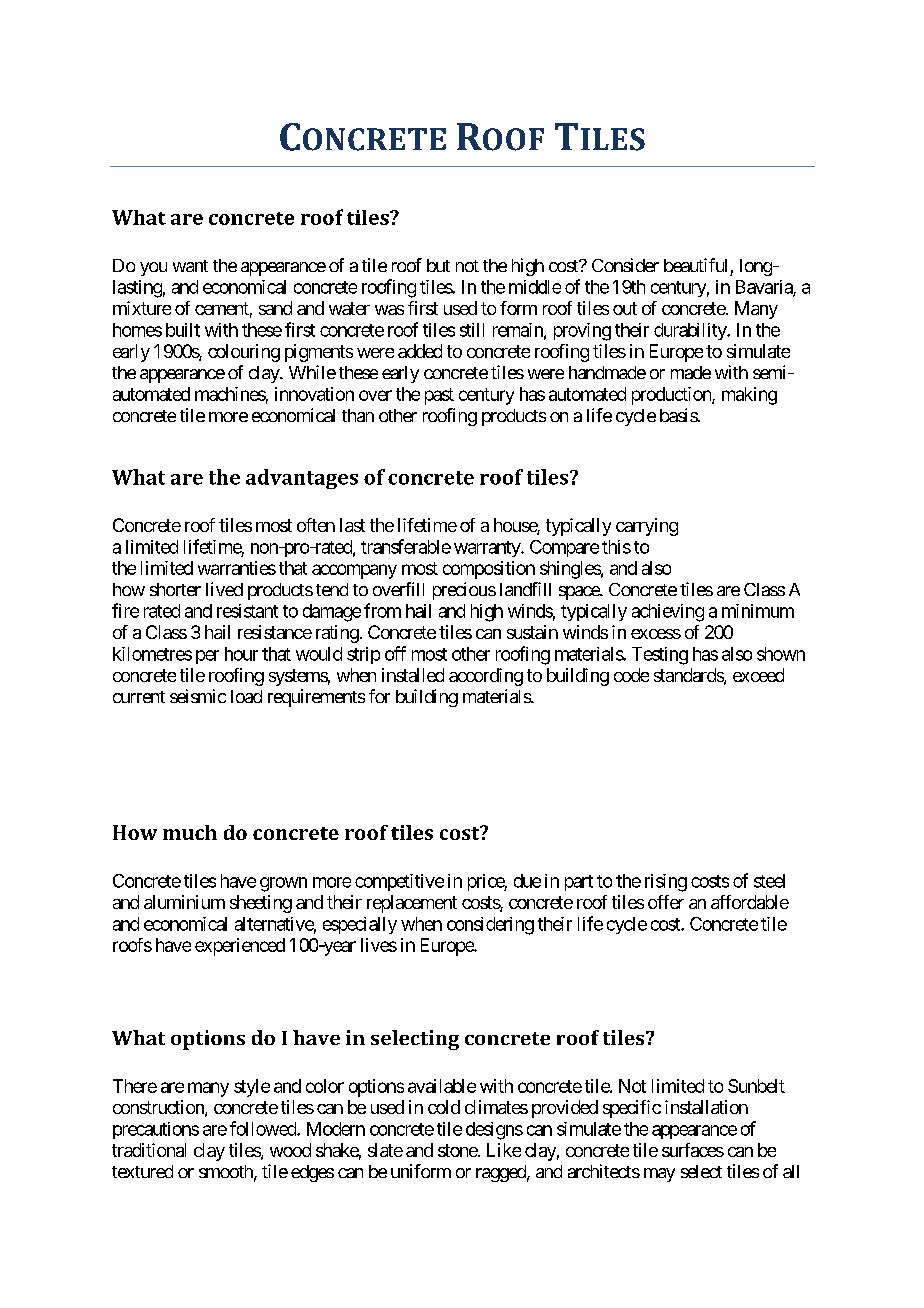 The width and height of the screenshot is (924, 1308). I want to click on lives, so click(379, 945).
